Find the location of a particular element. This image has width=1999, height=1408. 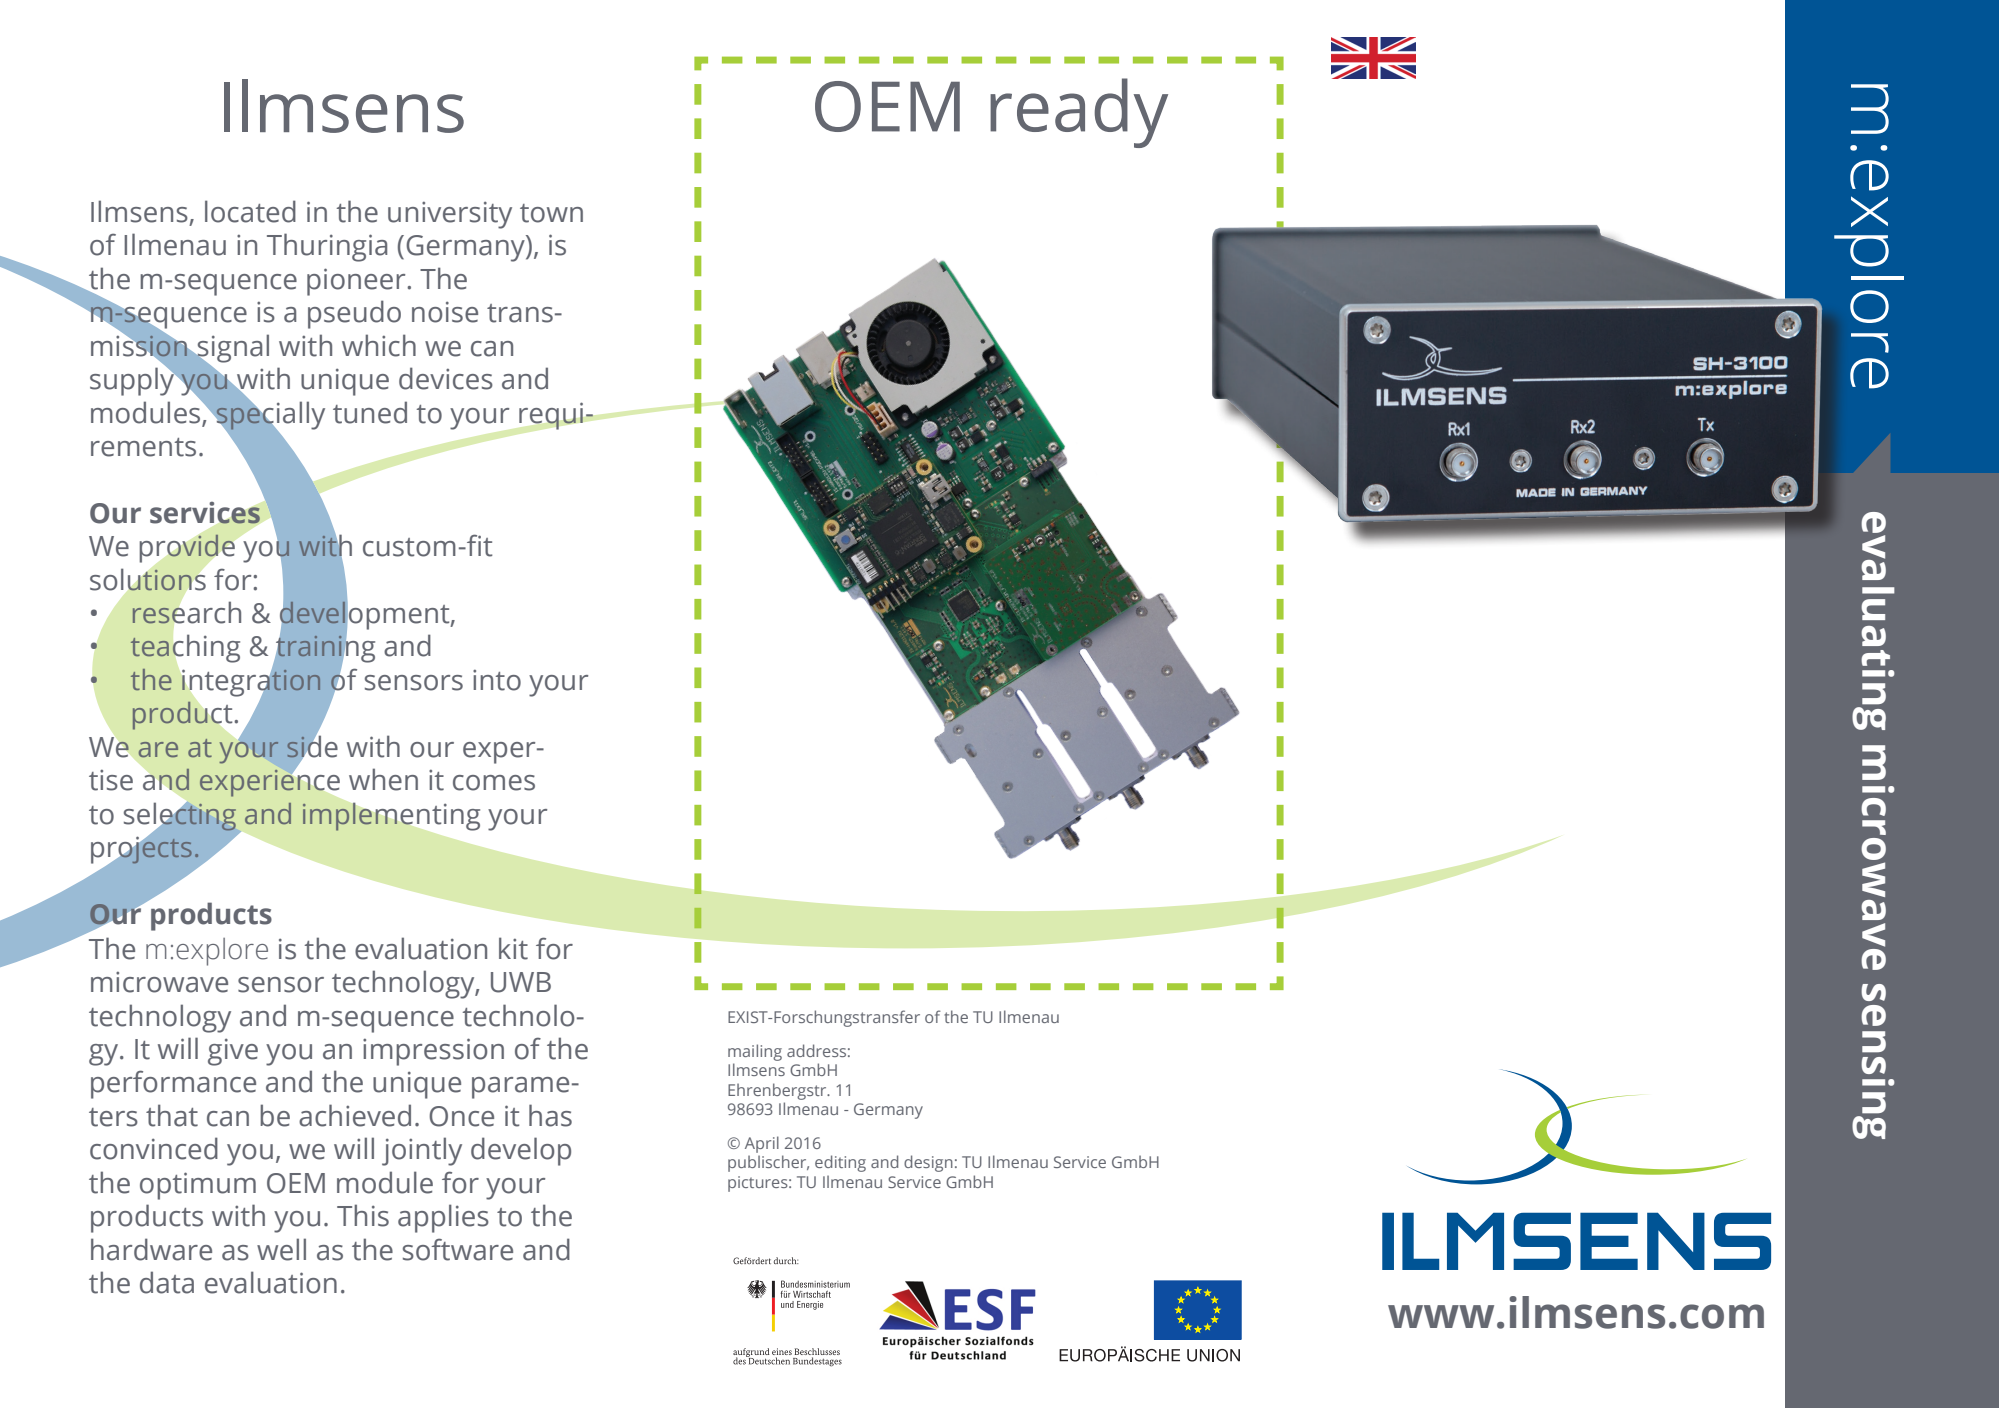

into is located at coordinates (497, 680).
